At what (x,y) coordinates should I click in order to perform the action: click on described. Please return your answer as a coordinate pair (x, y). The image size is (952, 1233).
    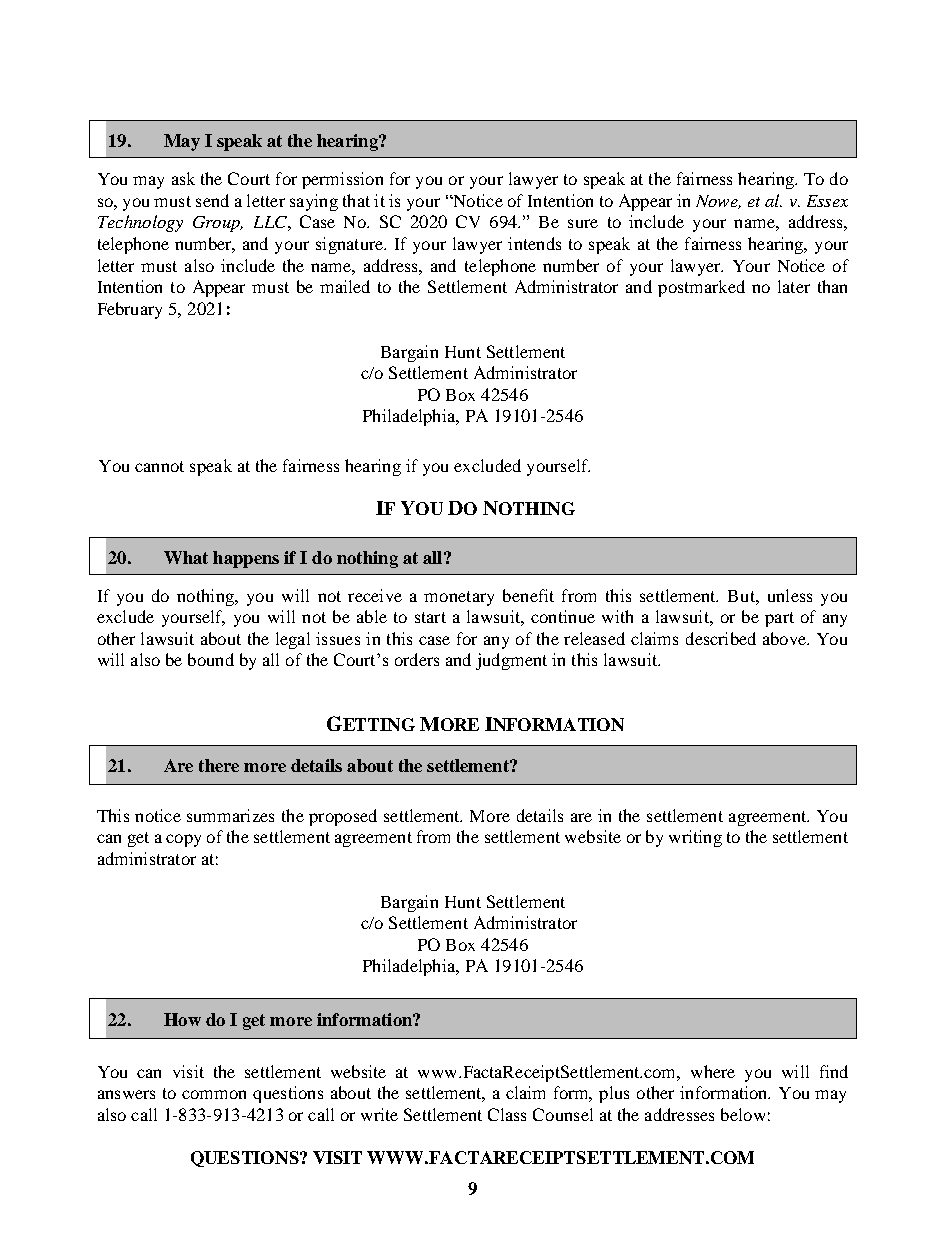
    Looking at the image, I should click on (721, 638).
